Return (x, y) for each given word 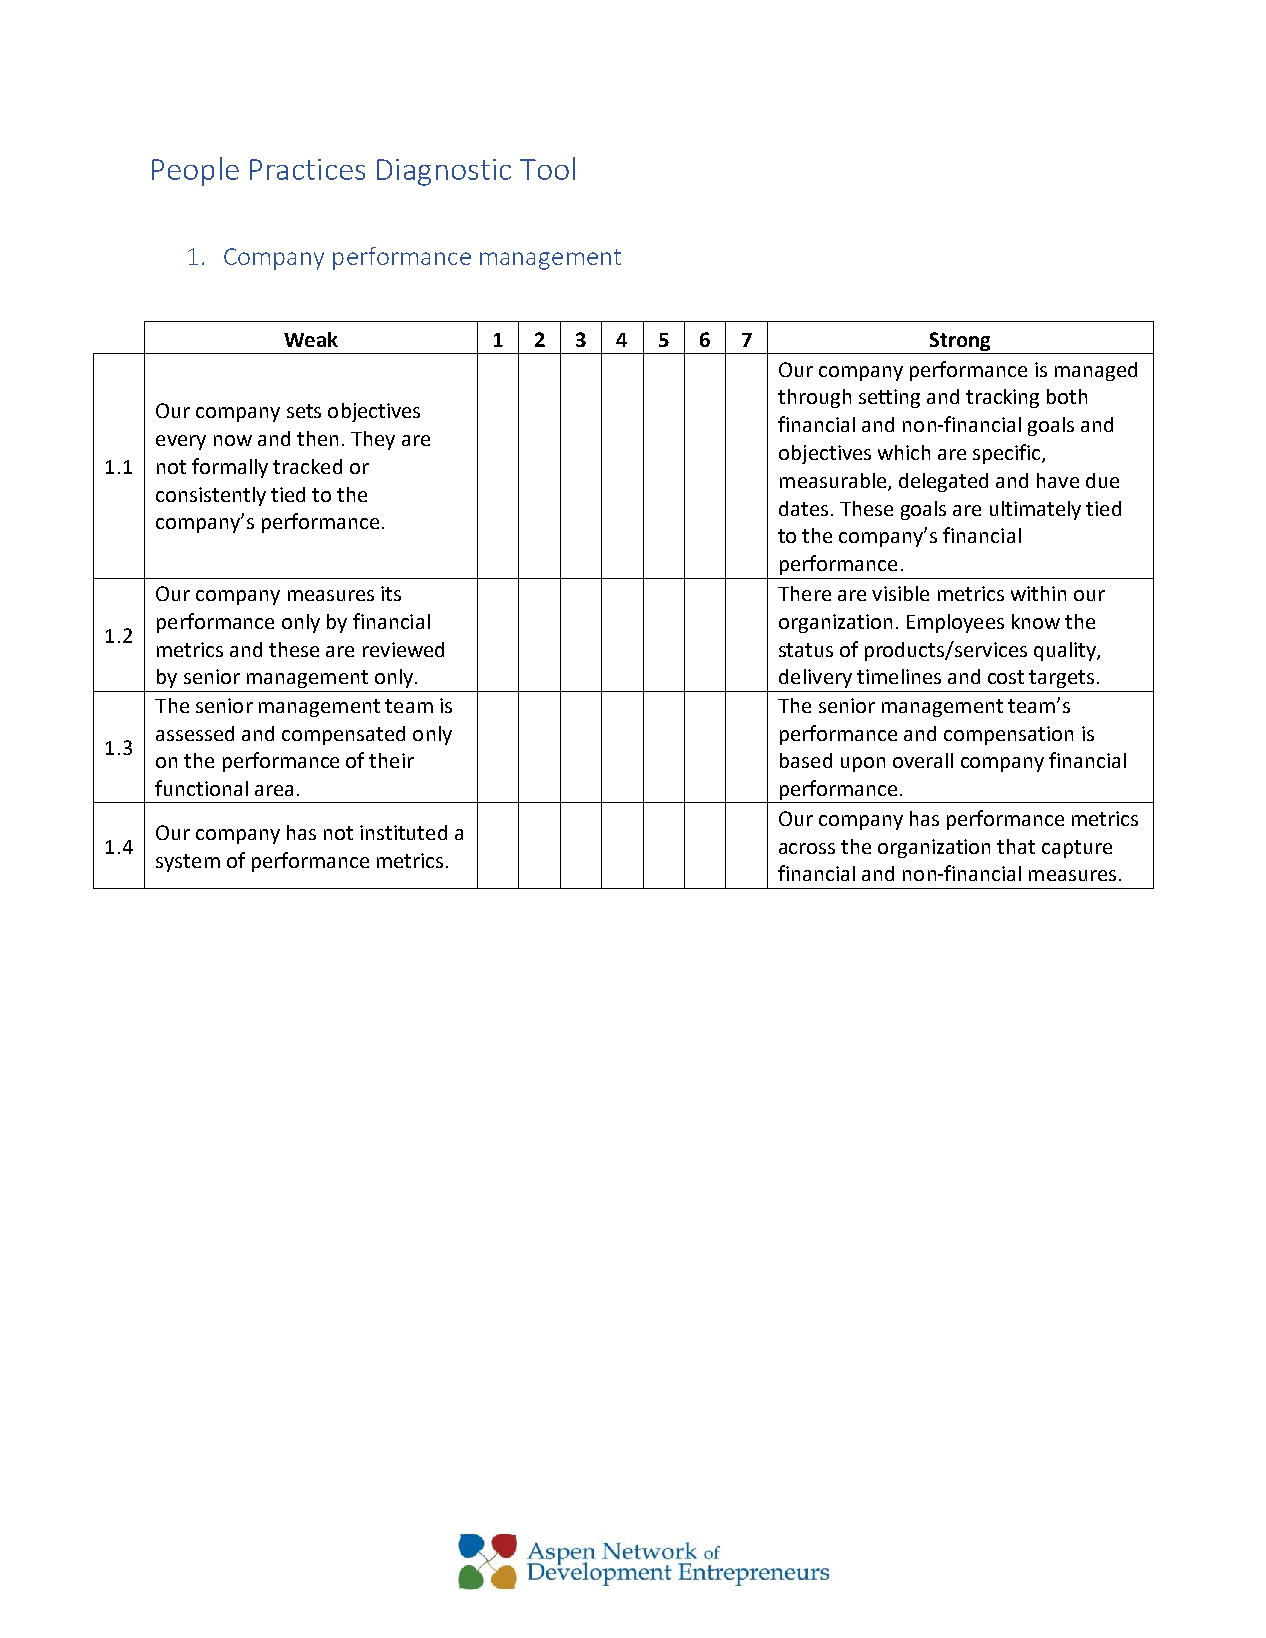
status (806, 650)
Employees (955, 623)
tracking (1002, 398)
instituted (403, 832)
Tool (547, 168)
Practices (307, 169)
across (807, 848)
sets (304, 411)
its (391, 593)
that (1016, 846)
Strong (960, 341)
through (814, 398)
